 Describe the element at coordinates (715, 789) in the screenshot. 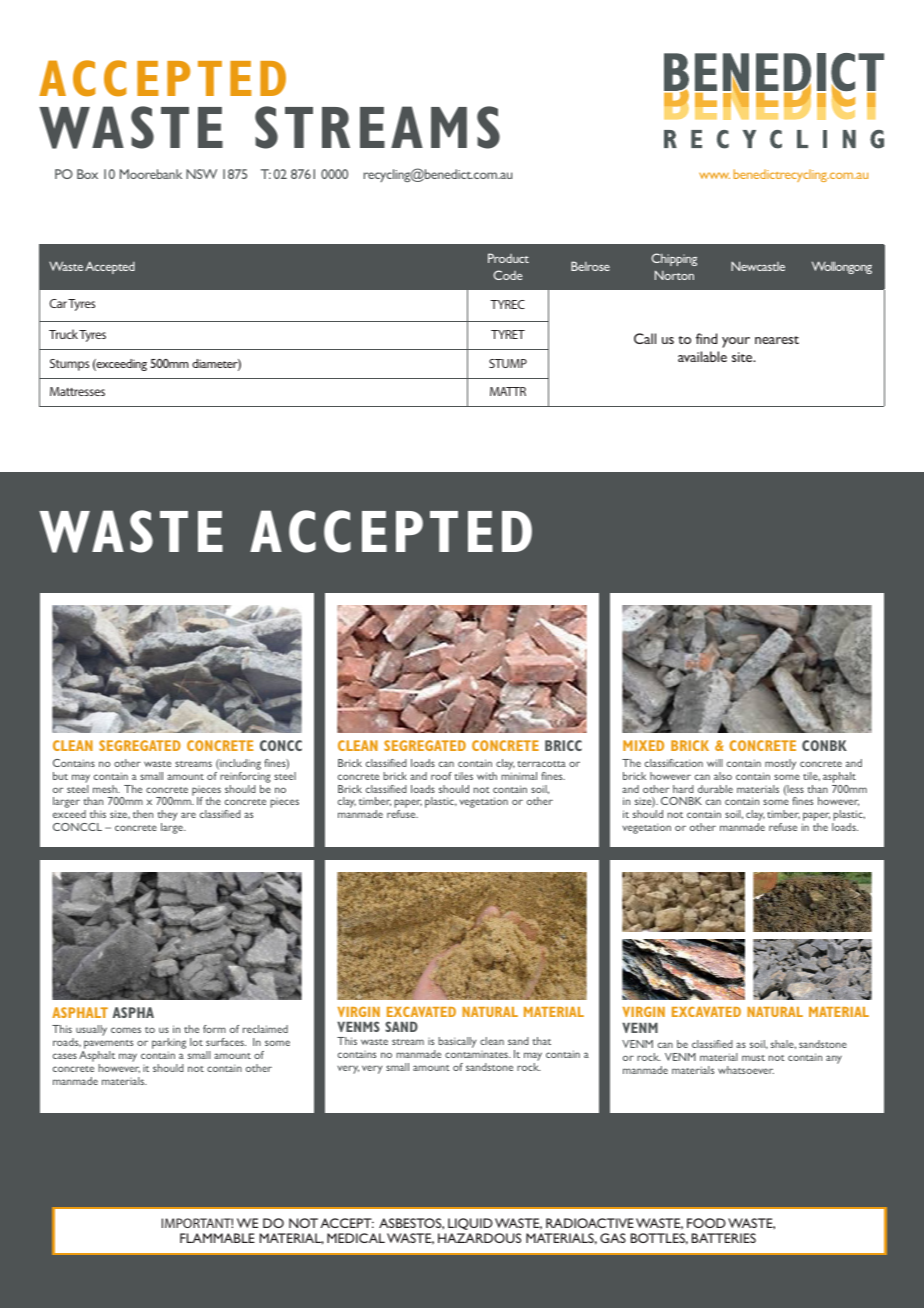

I see `durable` at that location.
